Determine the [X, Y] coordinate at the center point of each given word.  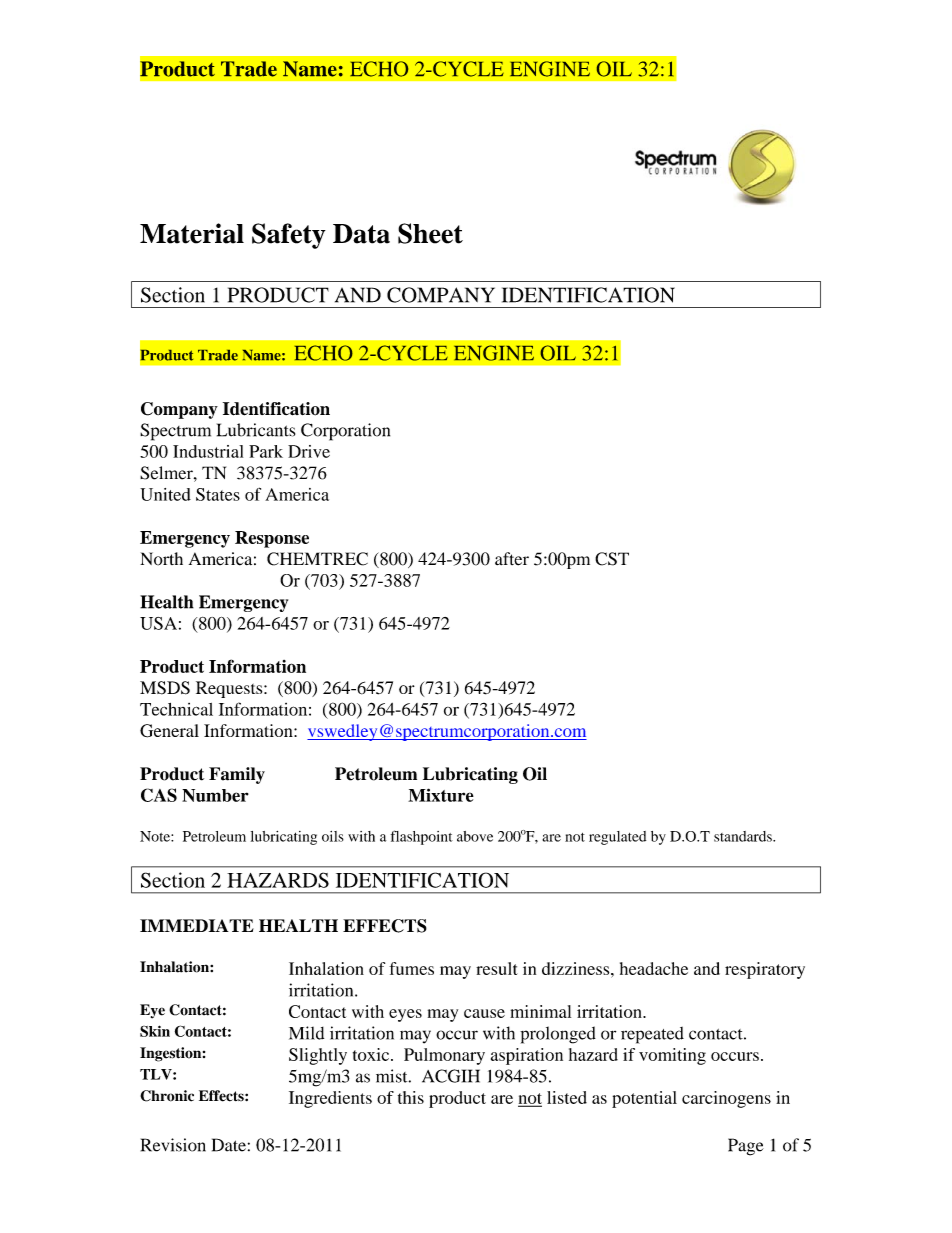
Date [229, 1145]
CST [612, 559]
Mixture [441, 795]
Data [361, 234]
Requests [230, 689]
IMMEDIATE [197, 925]
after [512, 559]
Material [192, 233]
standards [744, 836]
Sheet [430, 233]
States [218, 494]
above [475, 836]
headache [654, 968]
